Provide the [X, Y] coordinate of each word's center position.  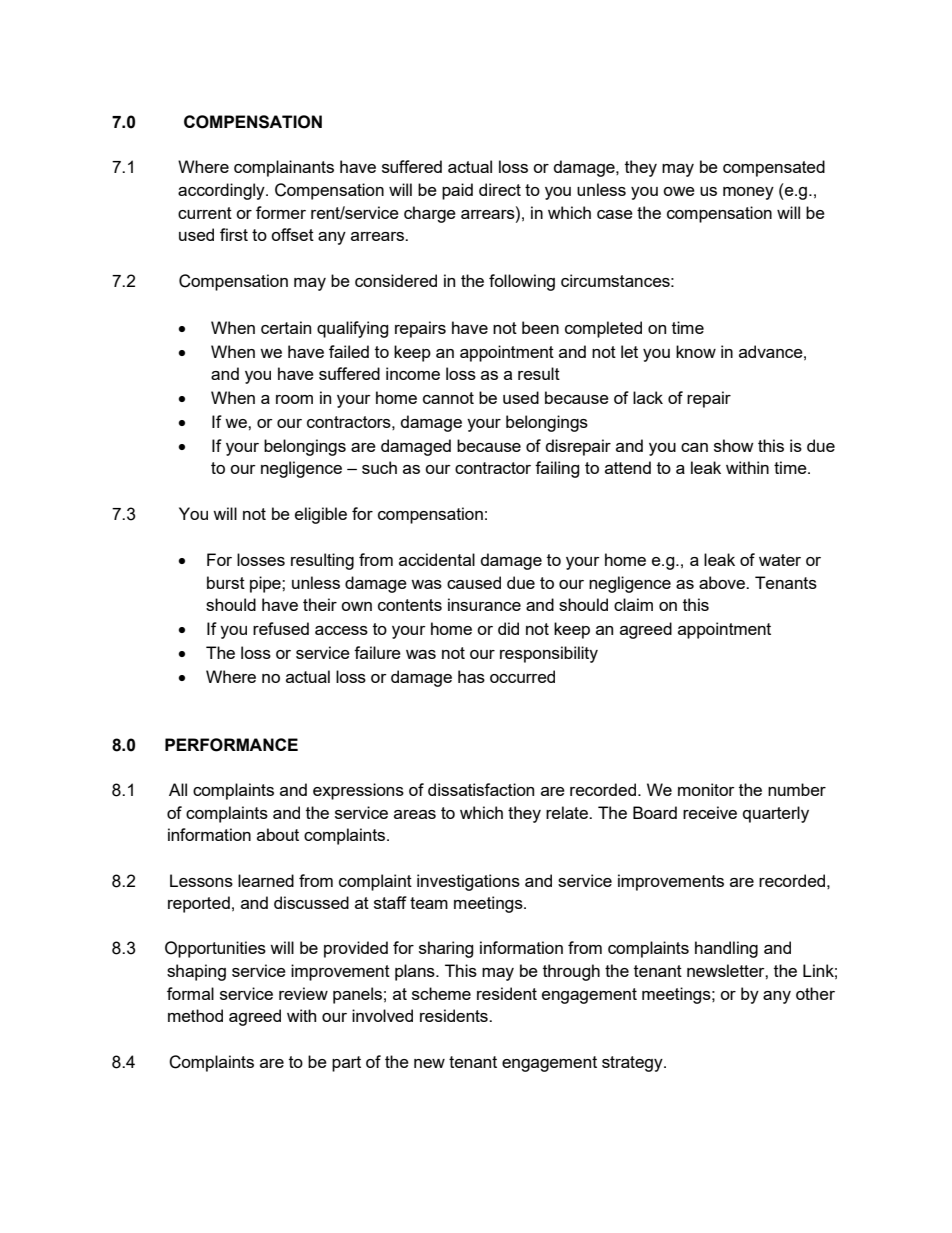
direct [500, 189]
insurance [484, 604]
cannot [448, 398]
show [734, 445]
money [748, 193]
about [278, 834]
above [723, 582]
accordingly [222, 191]
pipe [266, 584]
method [195, 1015]
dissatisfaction [481, 789]
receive [710, 812]
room [294, 399]
